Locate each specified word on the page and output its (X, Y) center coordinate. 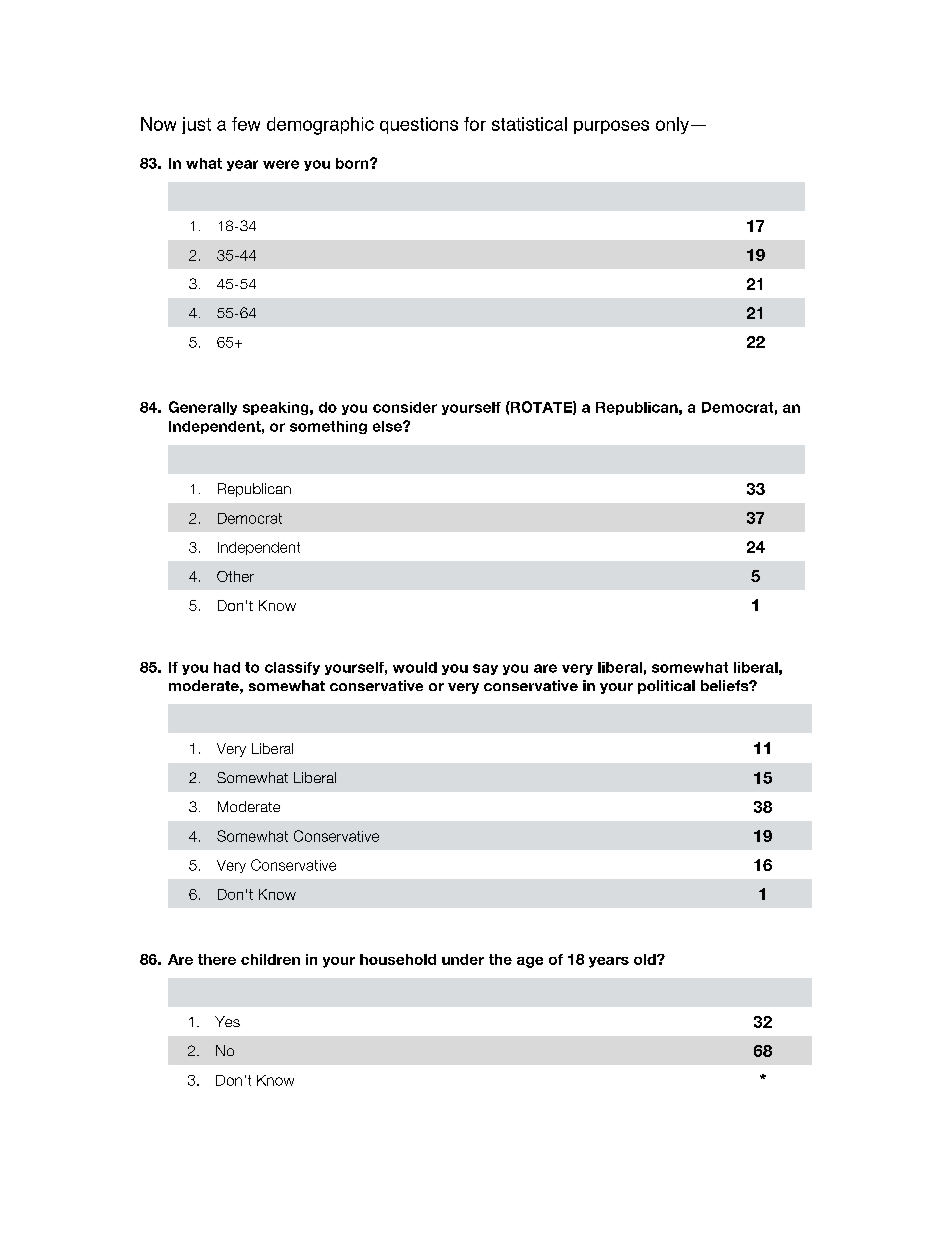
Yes (227, 1021)
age (530, 962)
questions (419, 125)
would (415, 667)
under (463, 959)
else (388, 426)
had (227, 667)
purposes (611, 127)
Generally (203, 408)
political (666, 687)
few (246, 124)
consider (405, 407)
